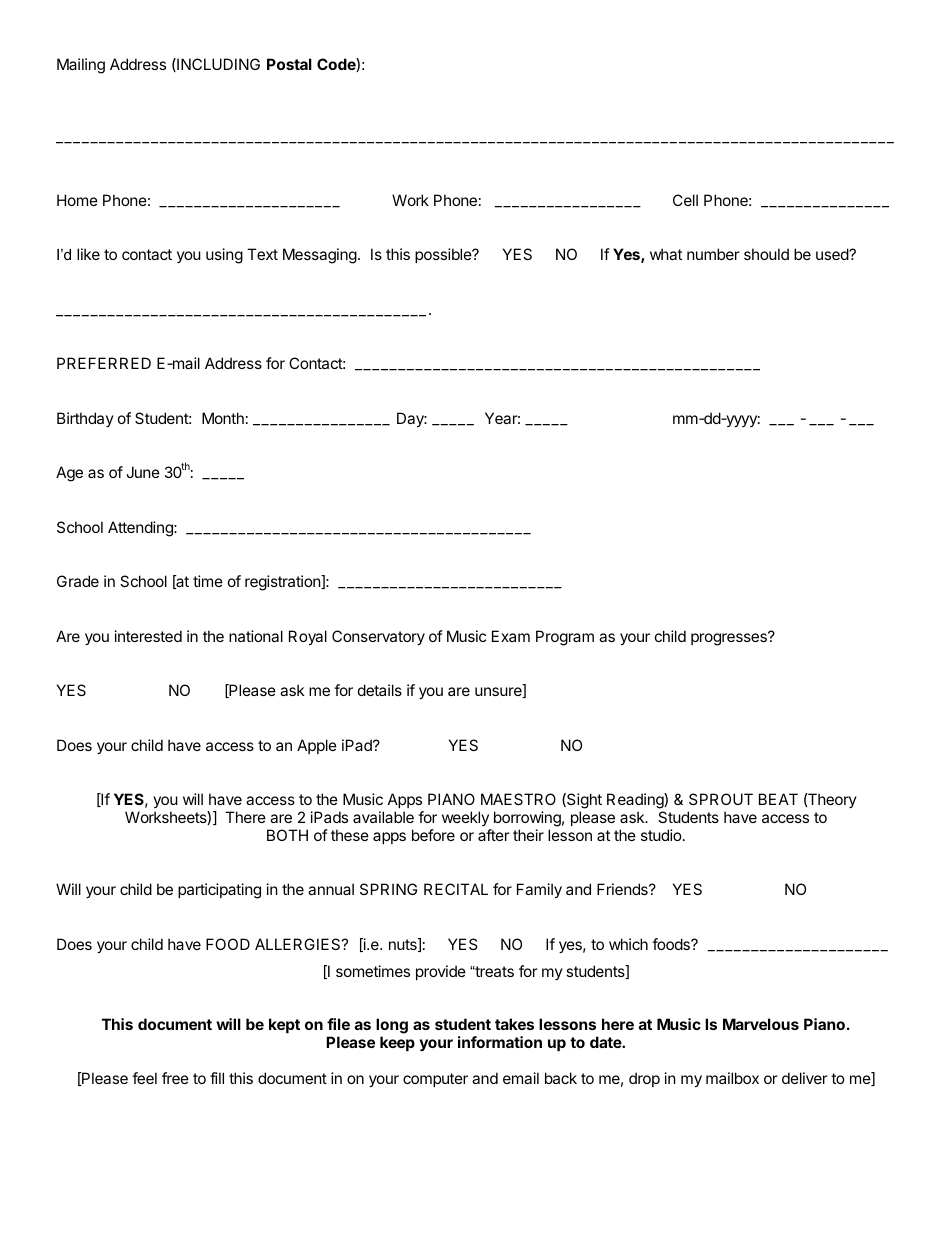 The height and width of the screenshot is (1233, 952). I want to click on SPROUT, so click(721, 799).
